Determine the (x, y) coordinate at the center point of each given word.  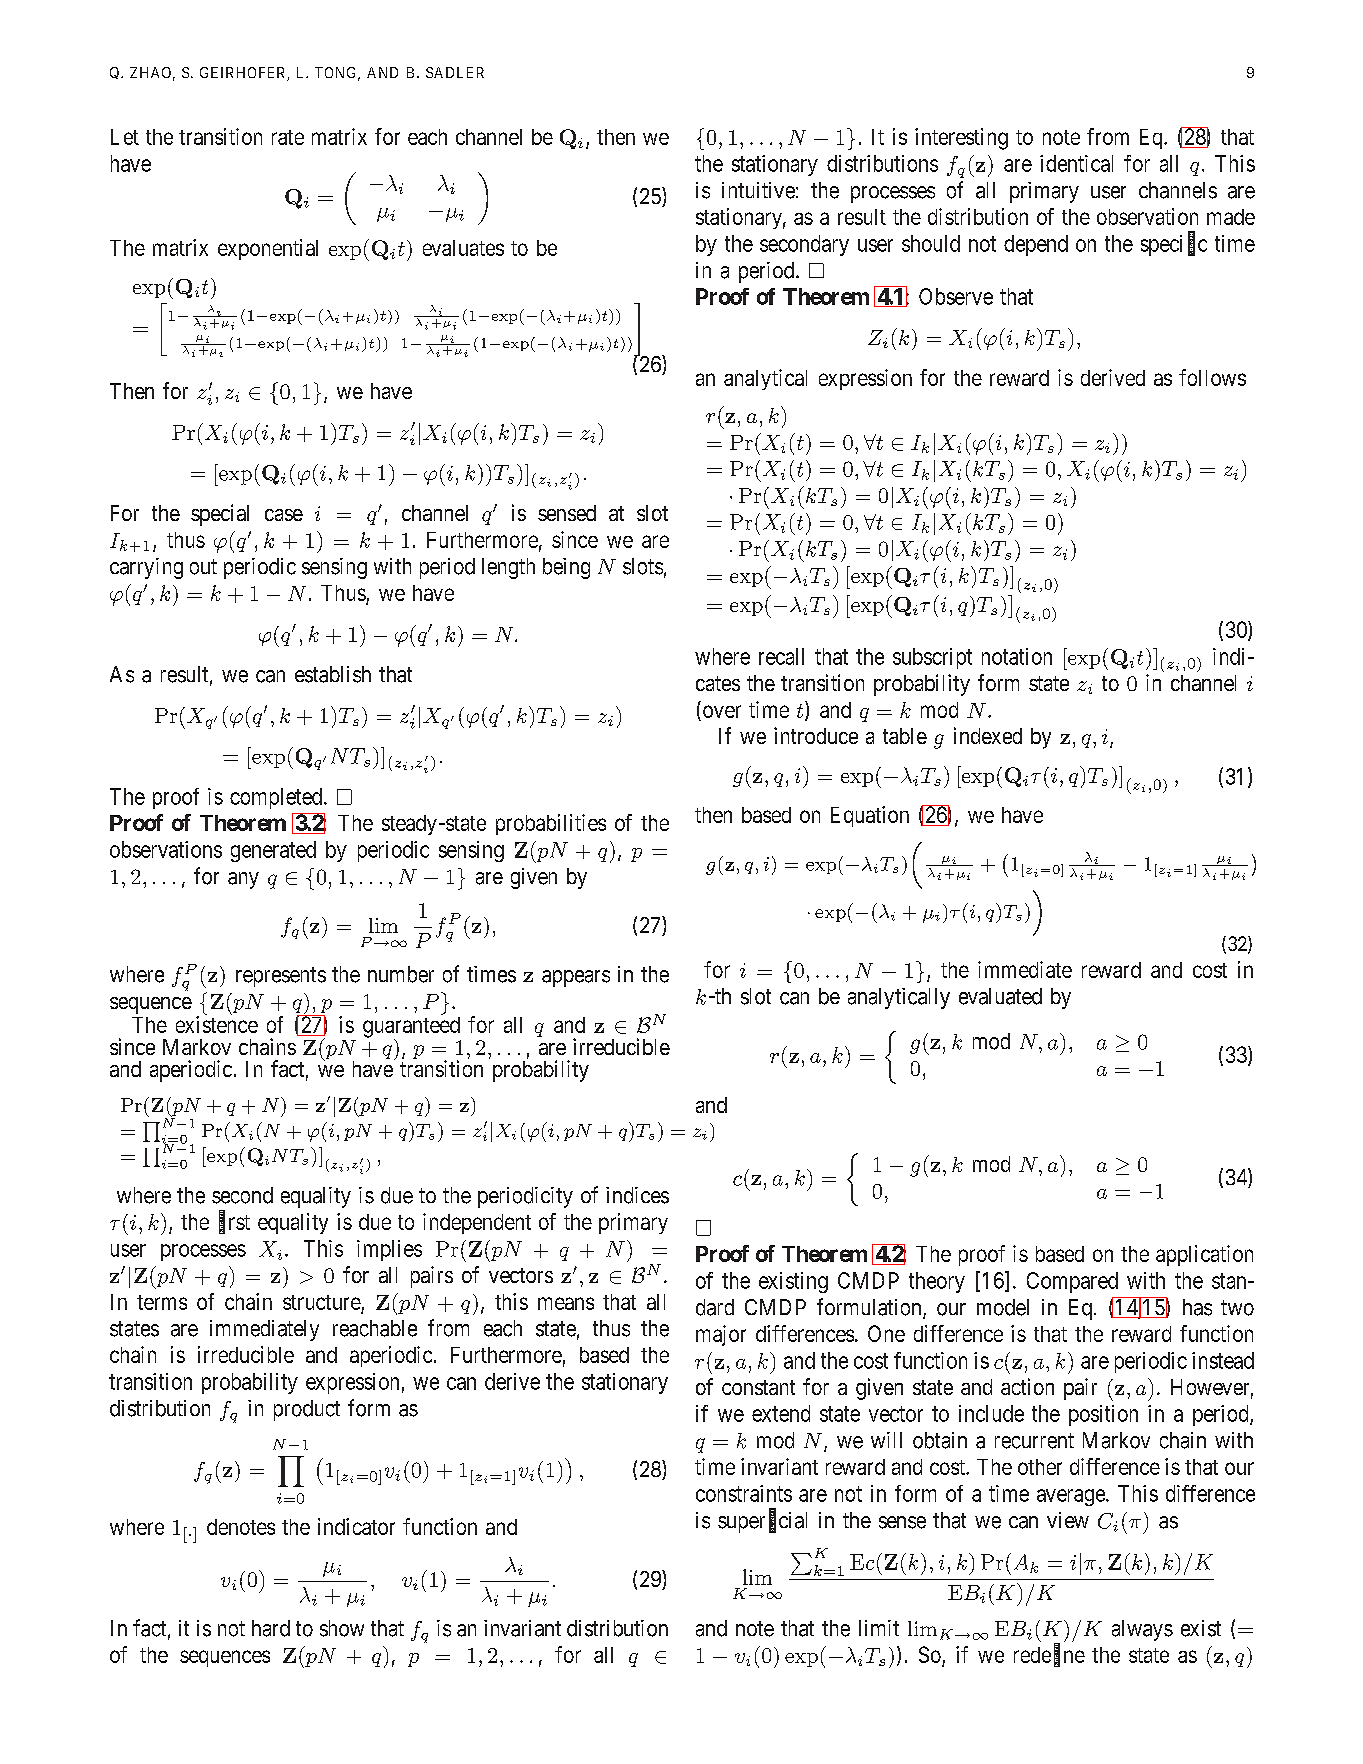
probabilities (551, 824)
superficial (762, 1522)
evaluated (1000, 996)
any (243, 880)
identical (1076, 163)
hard (271, 1628)
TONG (337, 74)
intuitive (758, 190)
